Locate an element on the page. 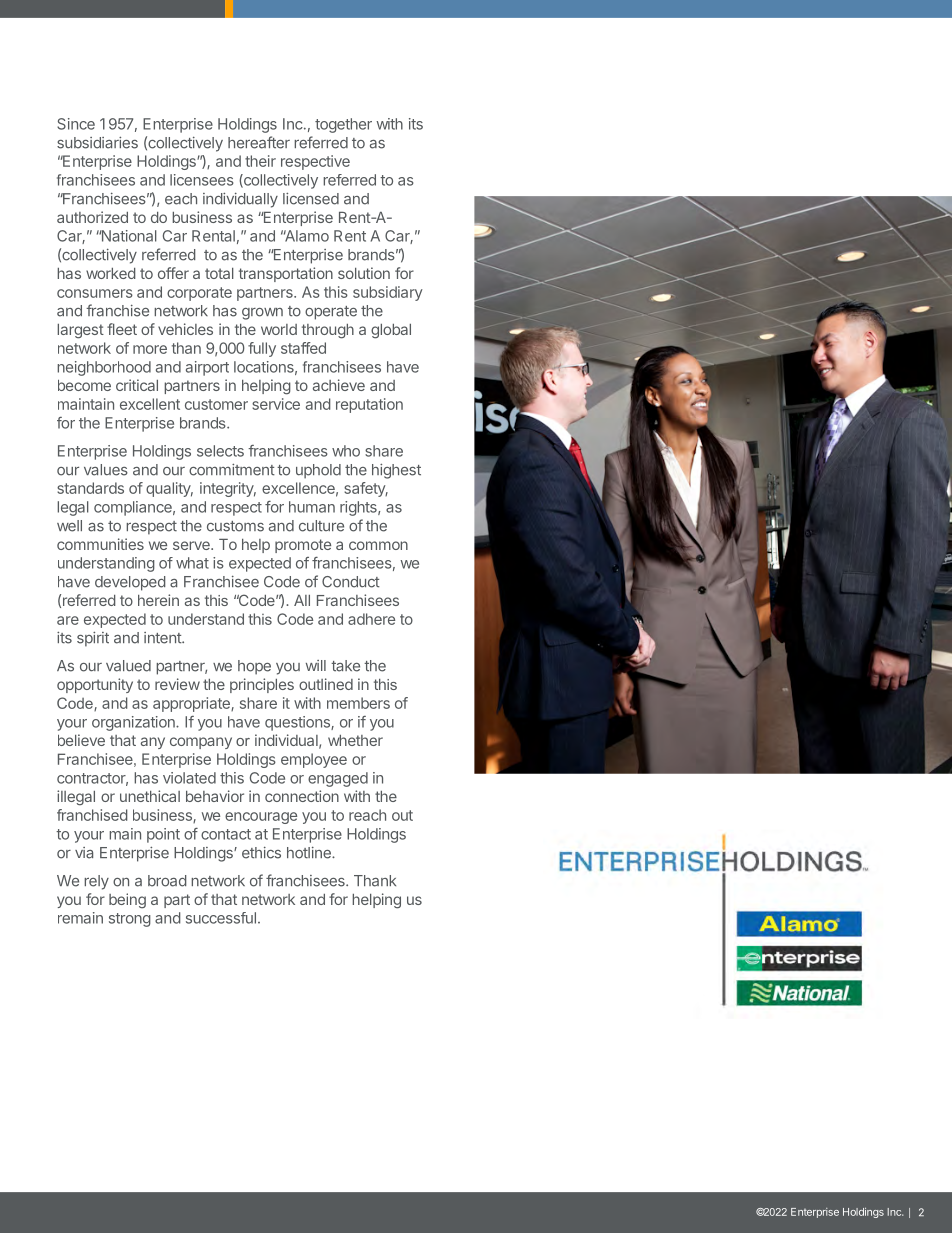  through is located at coordinates (328, 331).
